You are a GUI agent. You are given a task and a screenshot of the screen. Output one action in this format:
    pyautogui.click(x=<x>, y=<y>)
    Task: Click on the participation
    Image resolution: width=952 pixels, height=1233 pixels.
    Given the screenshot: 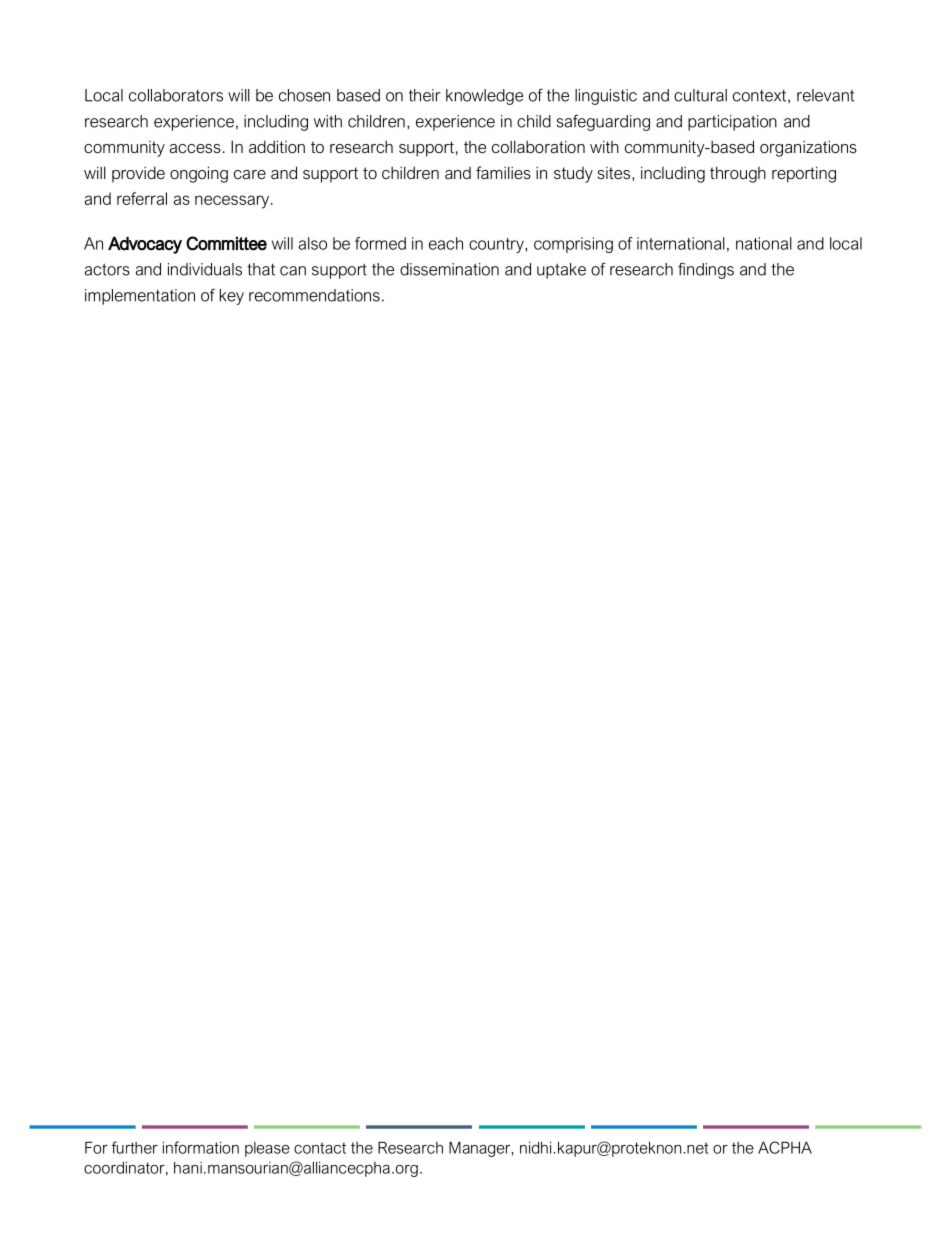 What is the action you would take?
    pyautogui.click(x=732, y=123)
